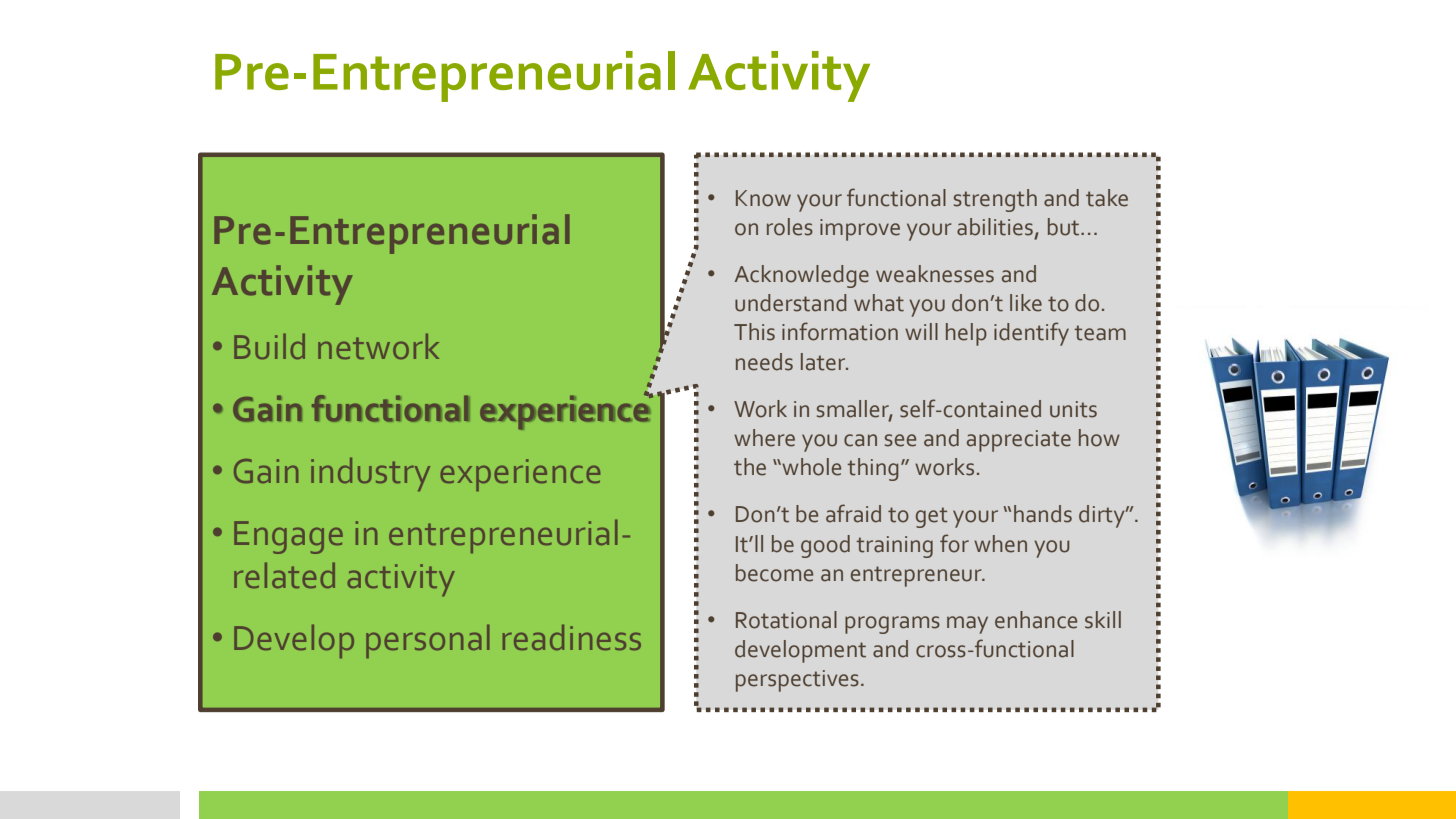 The width and height of the screenshot is (1456, 819). What do you see at coordinates (1031, 334) in the screenshot?
I see `identify` at bounding box center [1031, 334].
